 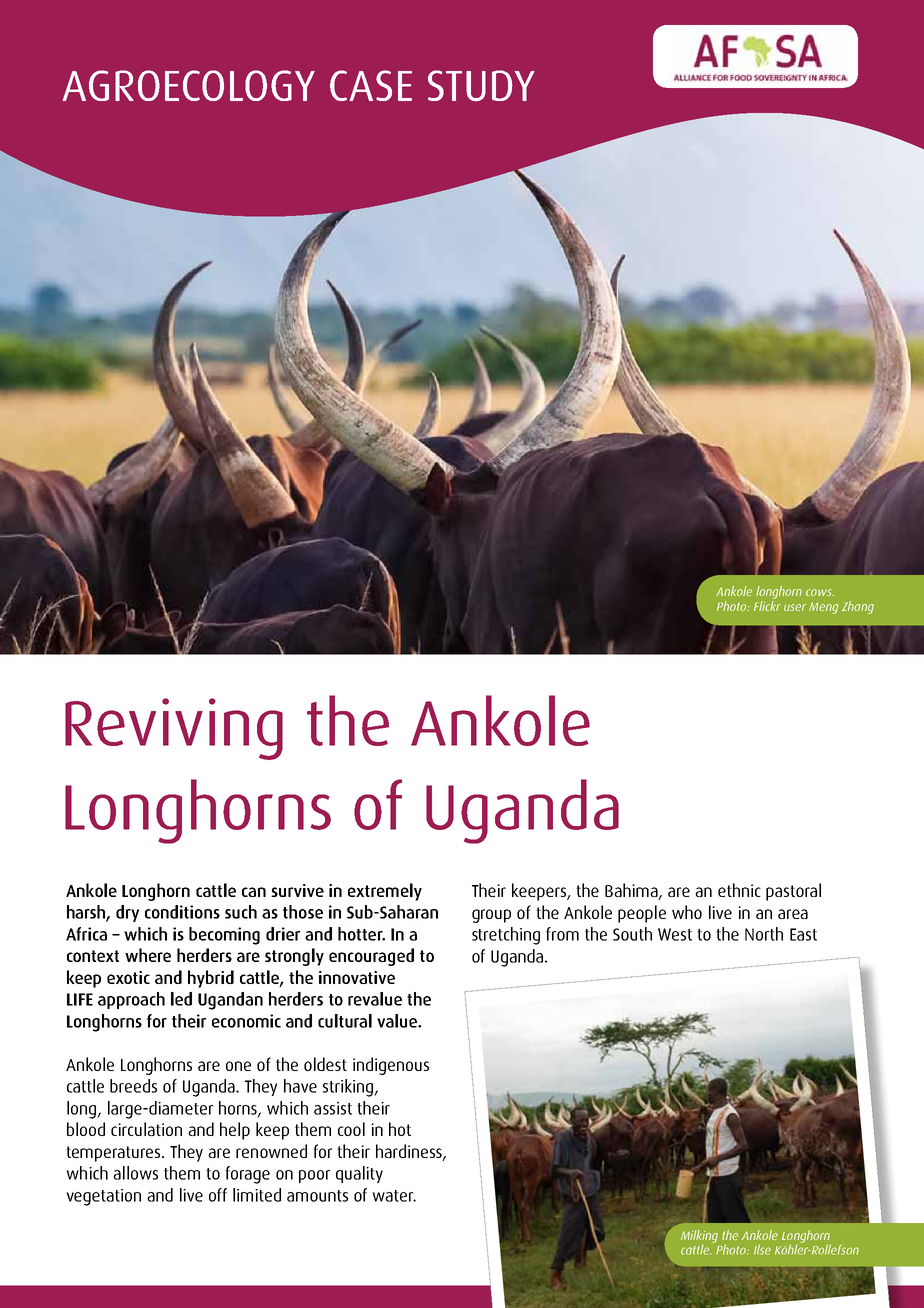 I want to click on extremely, so click(x=385, y=892).
